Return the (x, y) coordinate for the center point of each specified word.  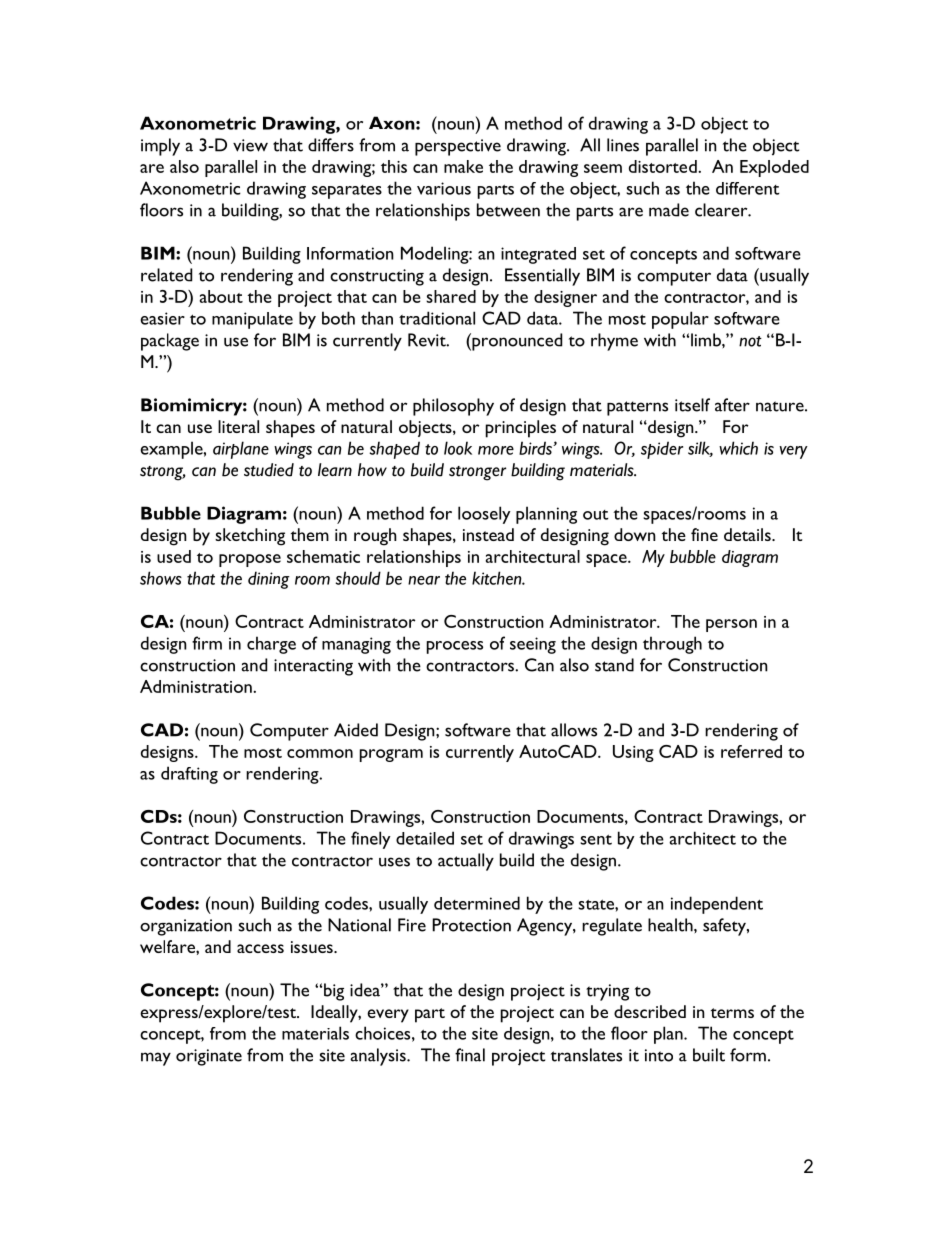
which (738, 448)
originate (209, 1057)
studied (269, 470)
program (391, 755)
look (458, 448)
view (250, 145)
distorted (664, 166)
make (463, 166)
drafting (189, 775)
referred (751, 751)
